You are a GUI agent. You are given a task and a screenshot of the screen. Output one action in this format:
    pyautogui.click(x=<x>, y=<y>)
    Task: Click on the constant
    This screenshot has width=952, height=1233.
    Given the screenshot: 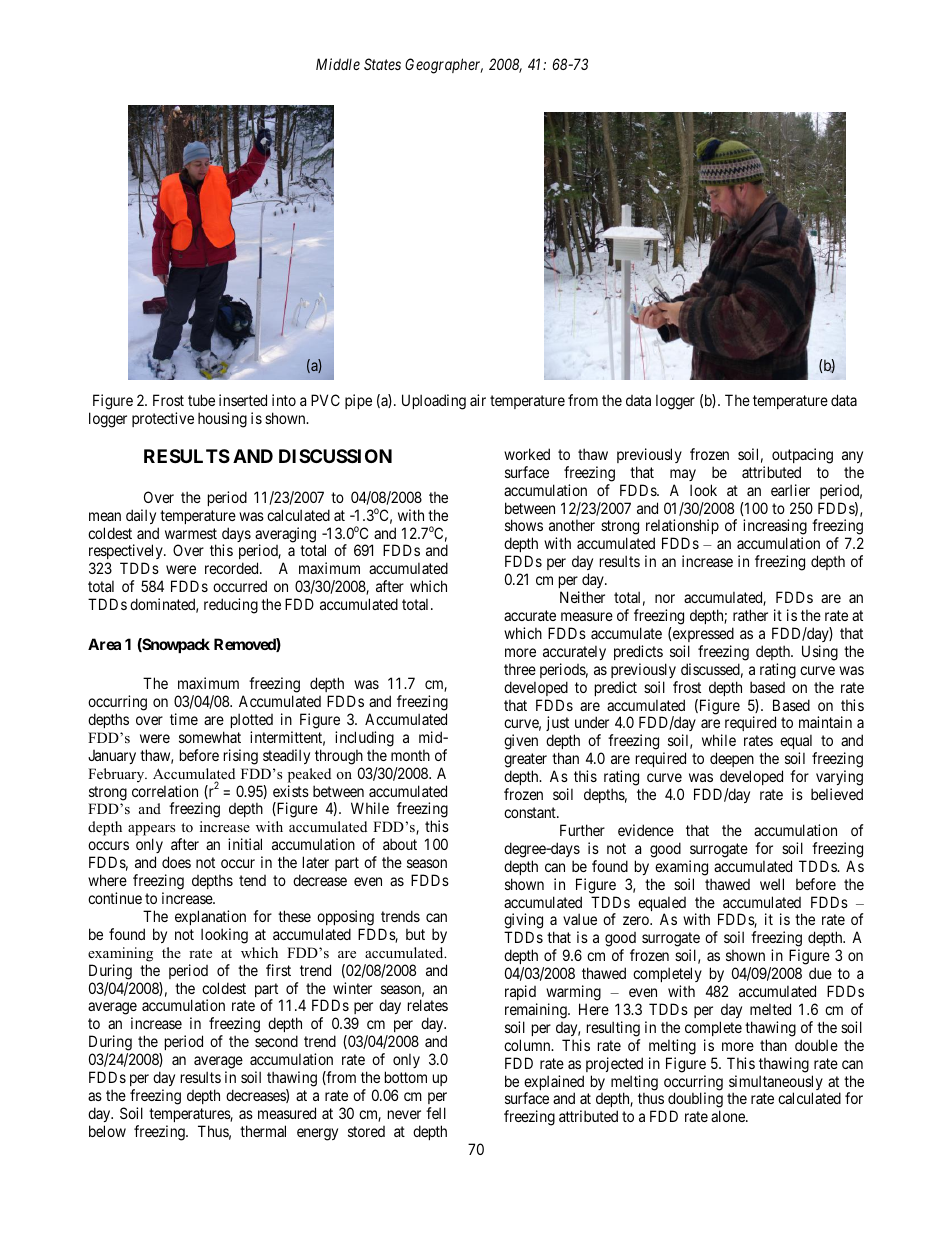 What is the action you would take?
    pyautogui.click(x=531, y=812)
